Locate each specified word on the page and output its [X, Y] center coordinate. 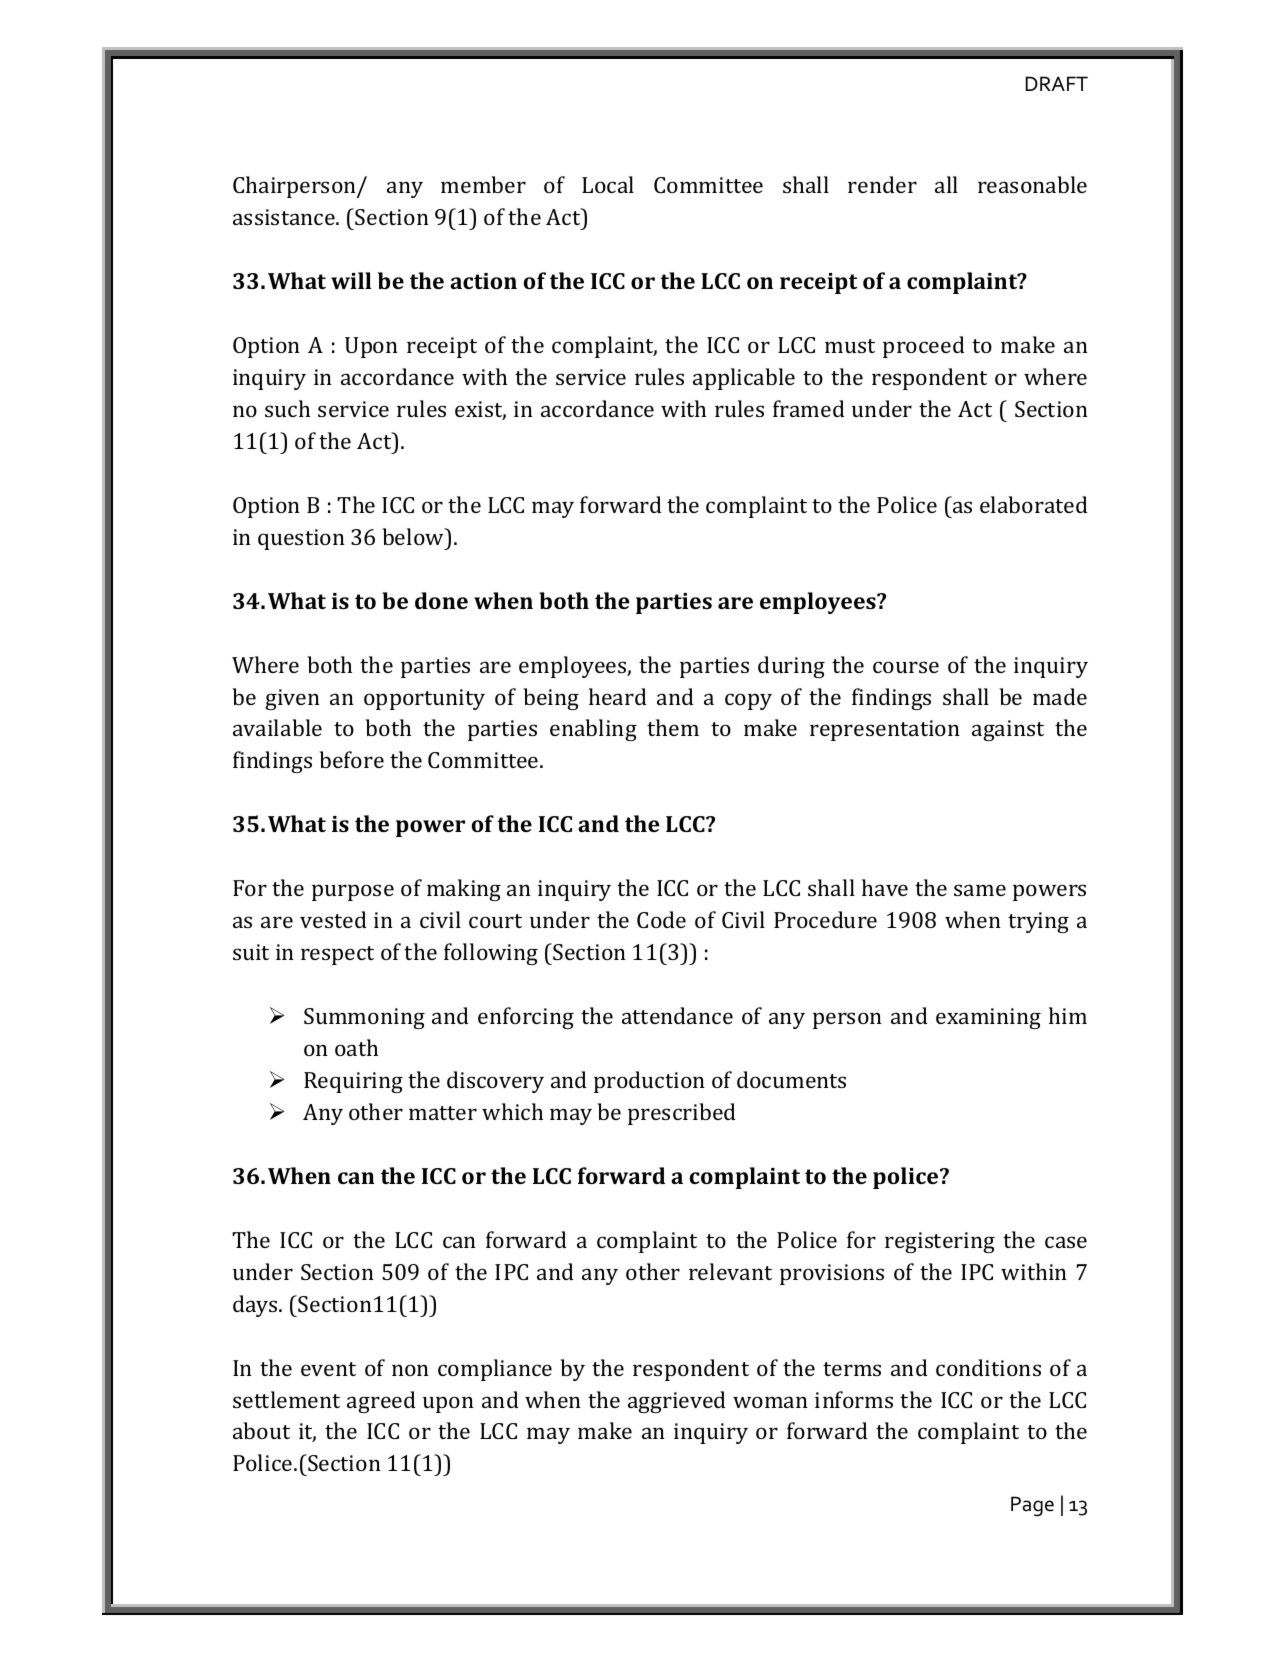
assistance [285, 217]
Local [608, 184]
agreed [381, 1402]
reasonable [1032, 184]
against [1008, 730]
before [351, 759]
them [673, 727]
